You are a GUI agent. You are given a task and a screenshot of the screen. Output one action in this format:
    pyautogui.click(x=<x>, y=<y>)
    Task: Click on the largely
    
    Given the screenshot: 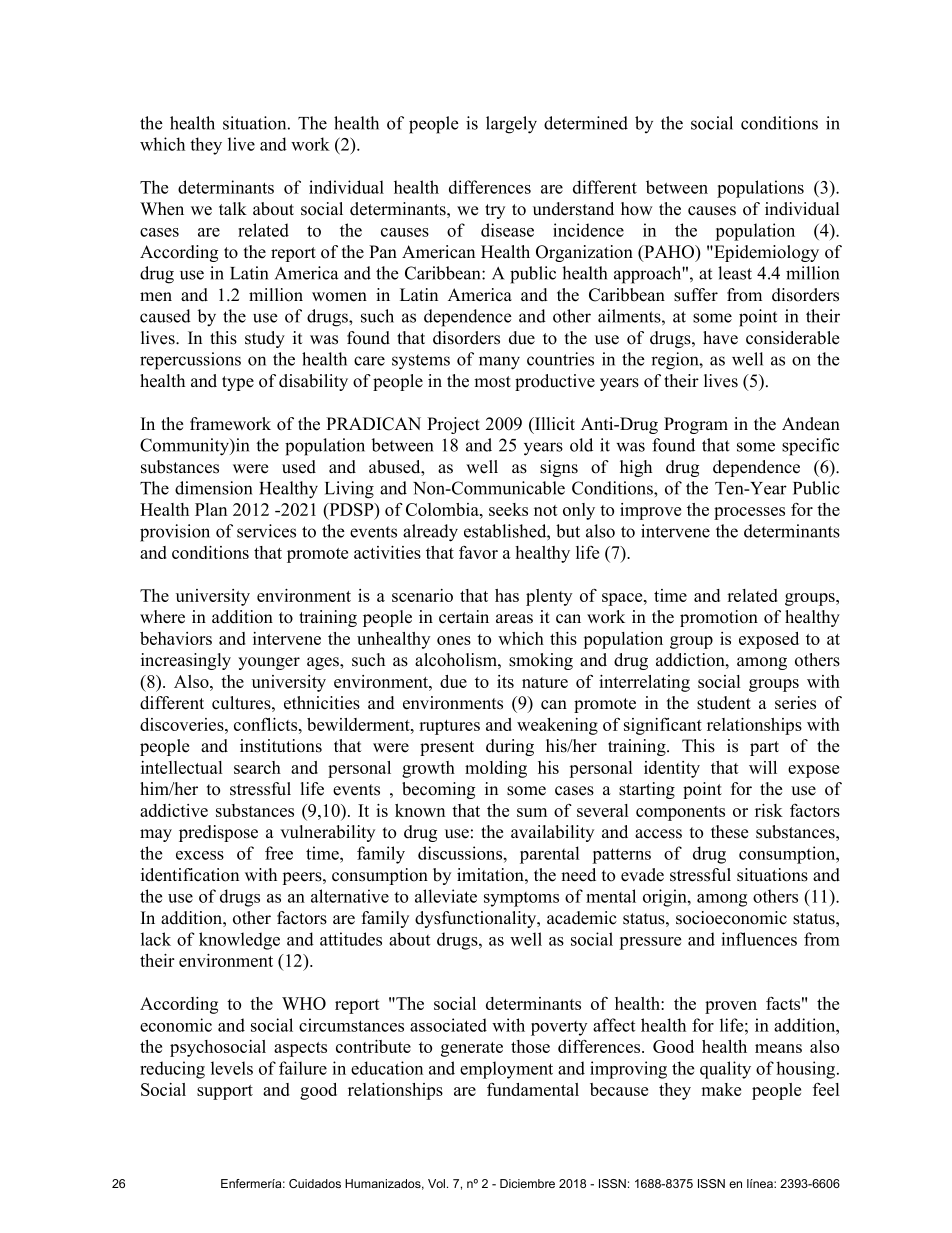 What is the action you would take?
    pyautogui.click(x=511, y=125)
